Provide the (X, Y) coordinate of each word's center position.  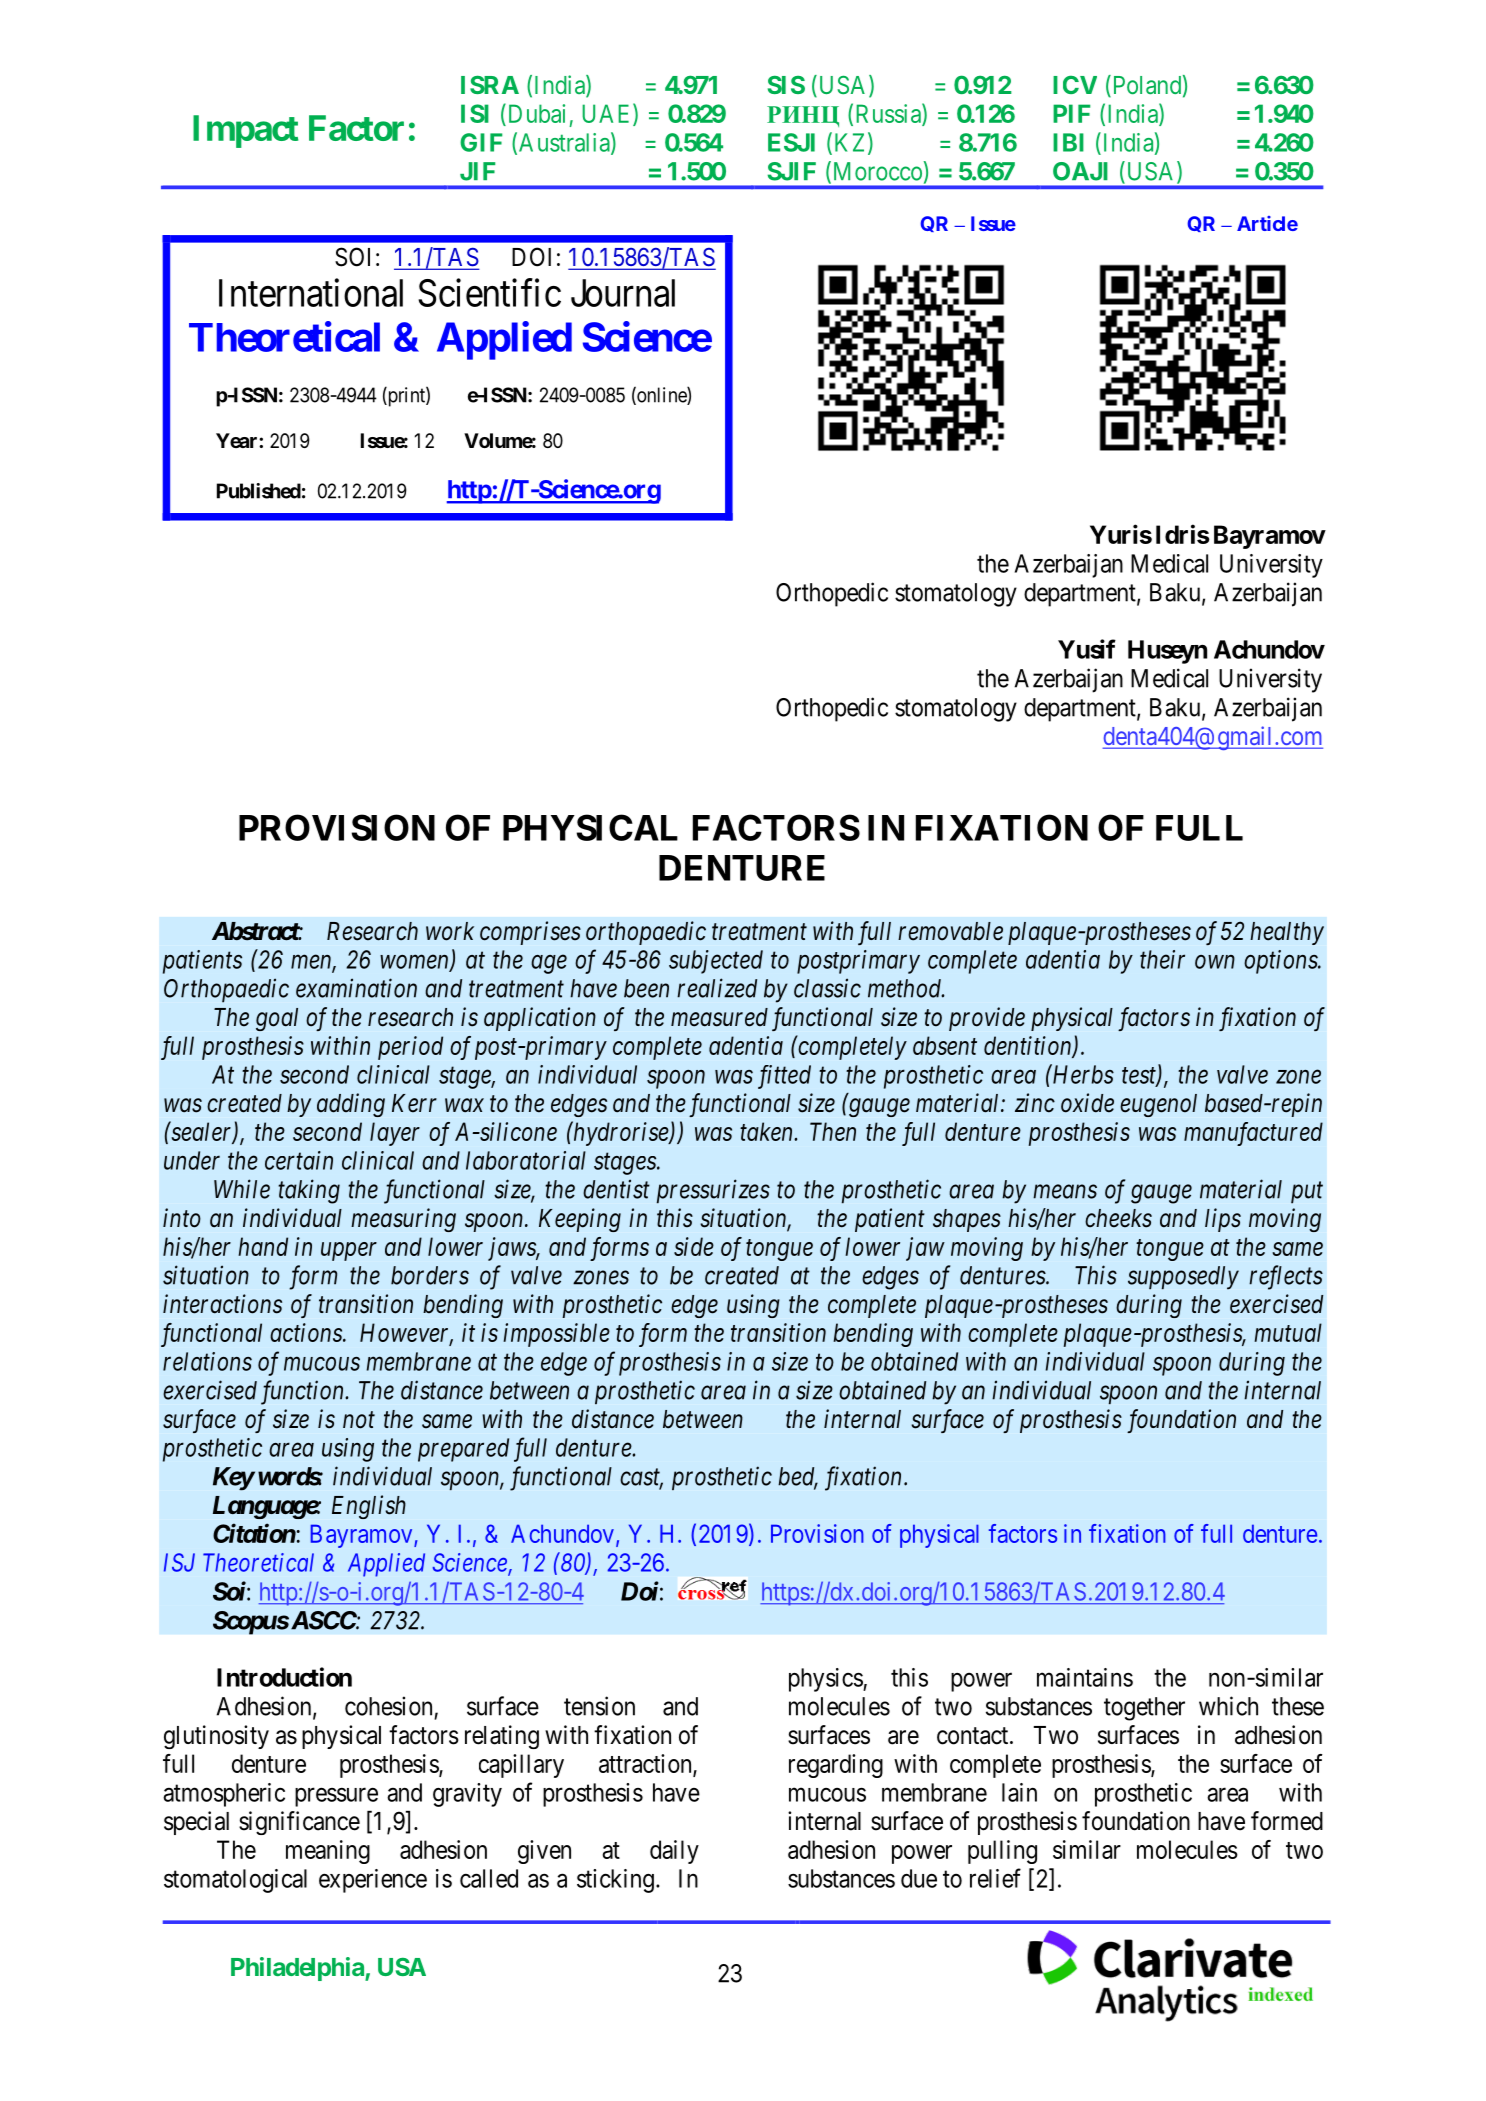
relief (995, 1878)
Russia (889, 114)
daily (674, 1852)
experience (373, 1881)
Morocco (876, 172)
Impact (245, 131)
